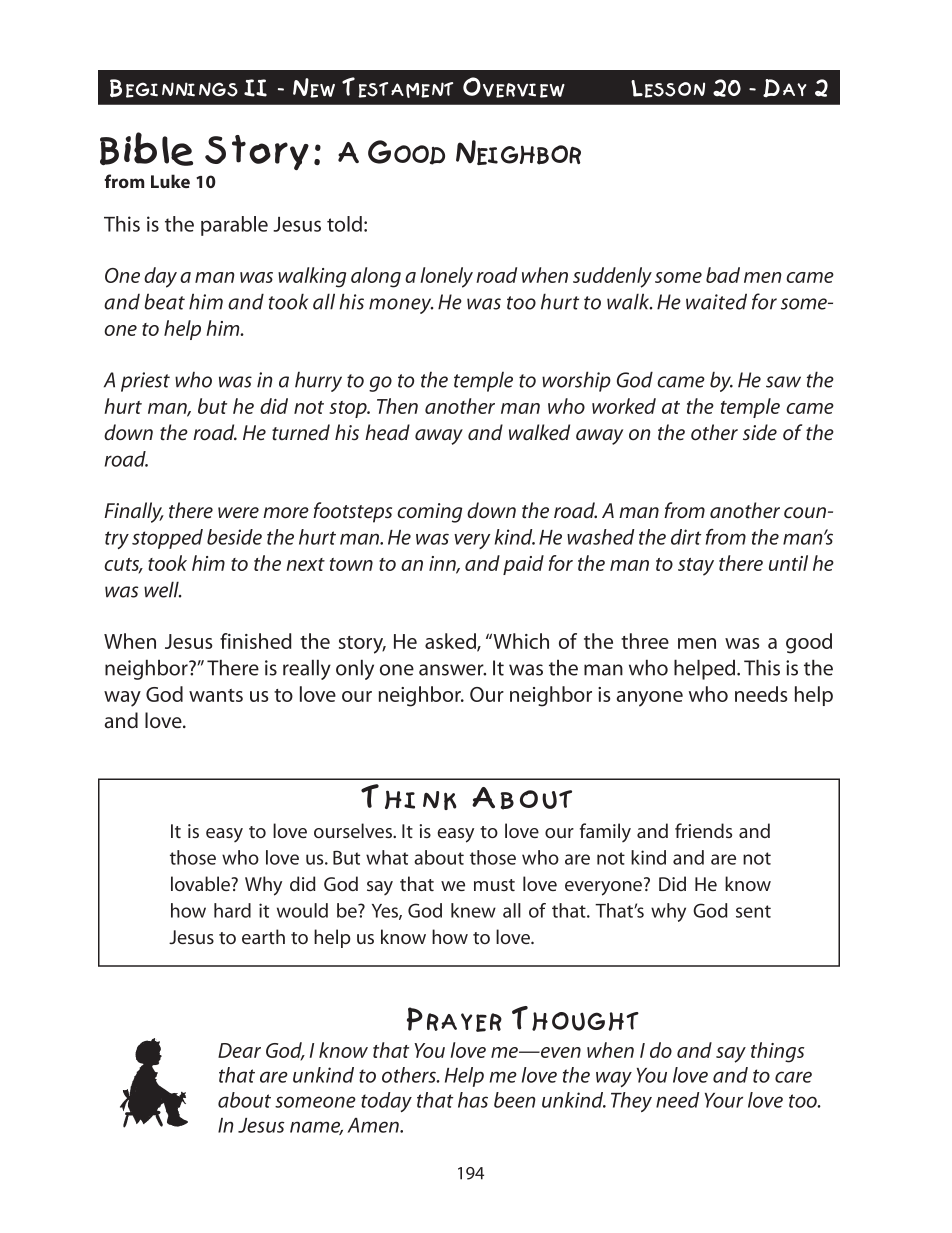 Image resolution: width=952 pixels, height=1233 pixels. I want to click on coming, so click(429, 513).
